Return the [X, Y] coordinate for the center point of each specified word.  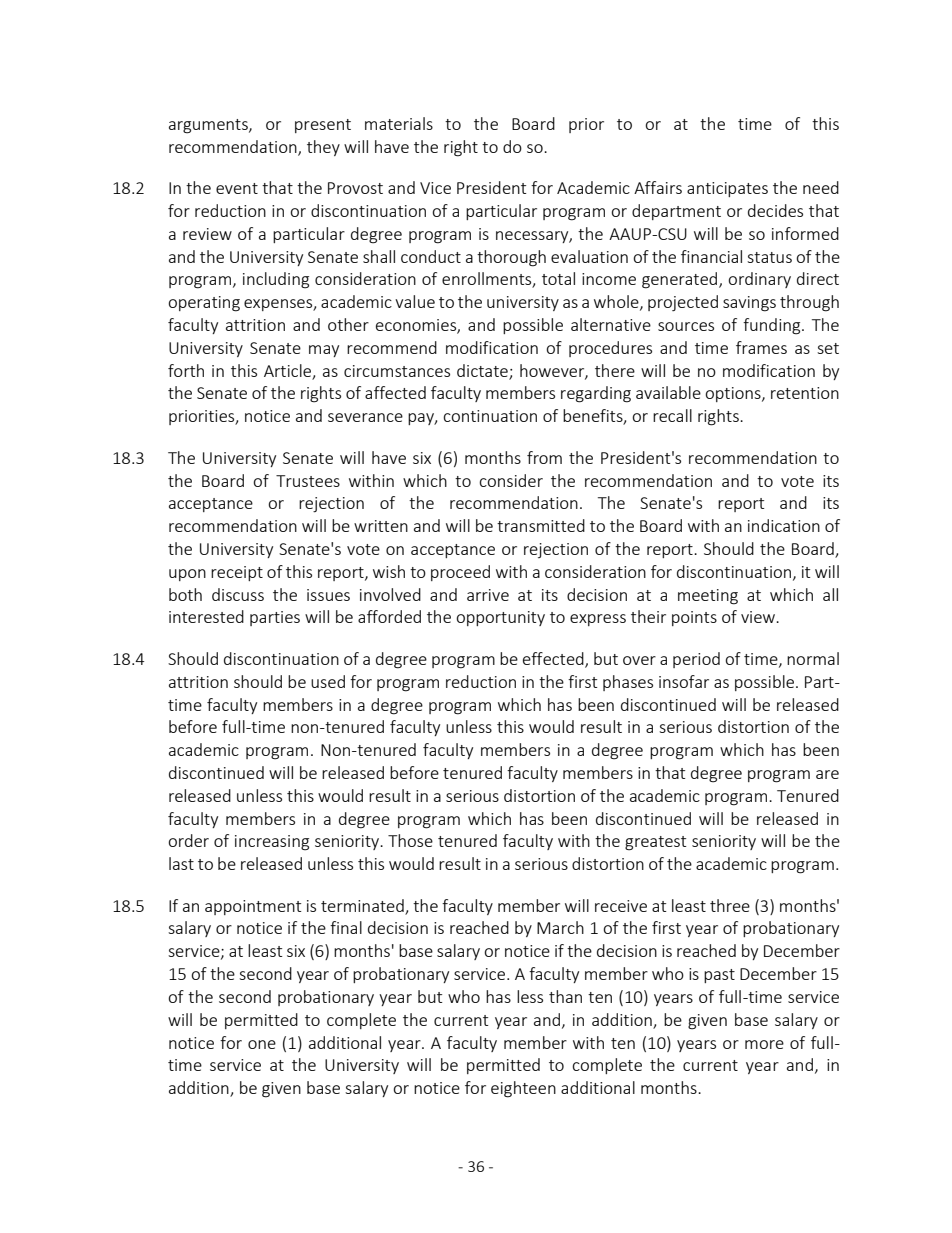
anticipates [727, 189]
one [262, 1044]
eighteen [523, 1089]
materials [399, 123]
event [237, 188]
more [764, 1044]
